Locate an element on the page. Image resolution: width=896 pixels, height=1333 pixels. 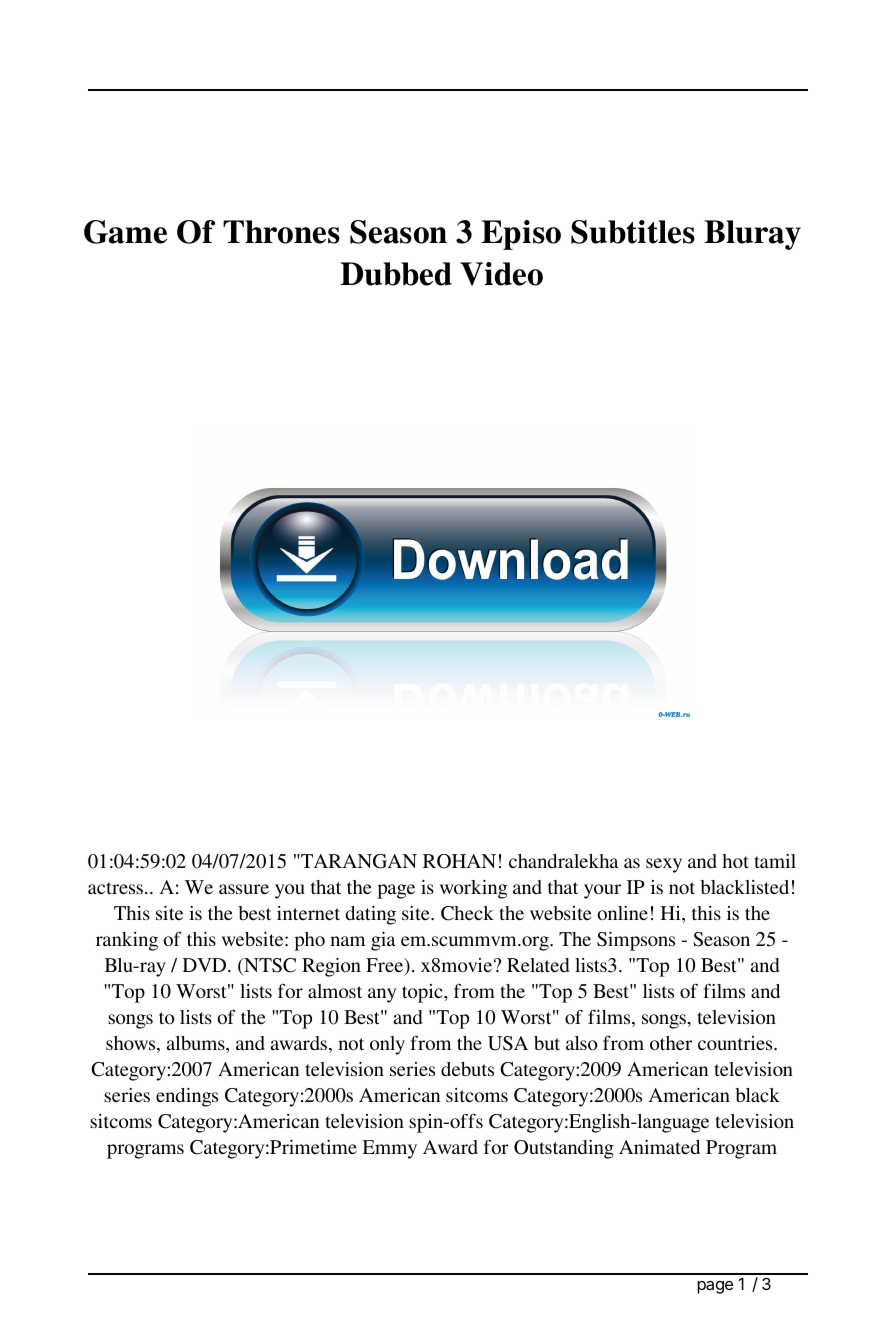
Game is located at coordinates (125, 232).
